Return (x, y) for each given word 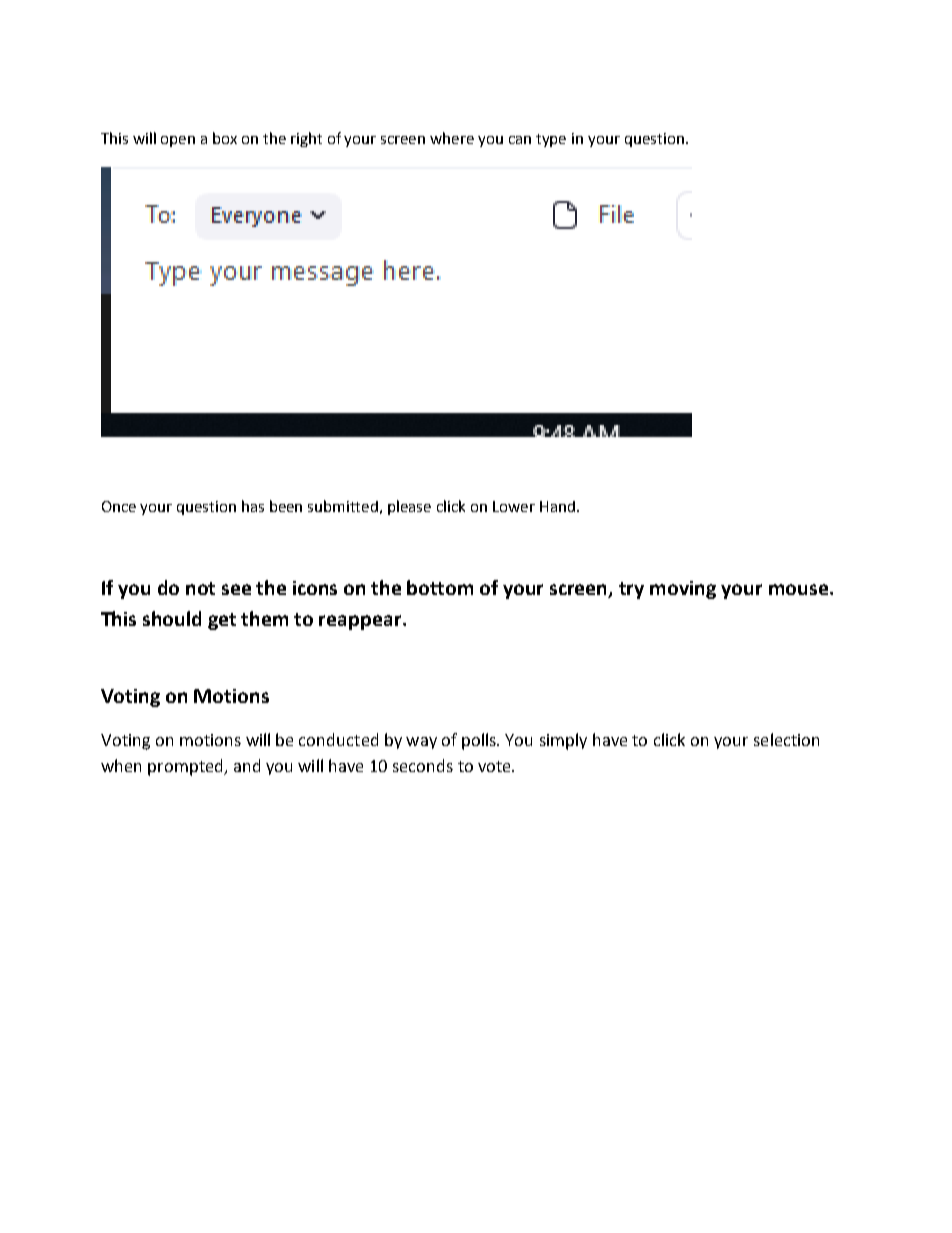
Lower (514, 506)
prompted (186, 767)
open (178, 141)
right (306, 139)
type (551, 140)
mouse (800, 589)
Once (119, 506)
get (222, 621)
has (253, 506)
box (225, 138)
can (520, 140)
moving (683, 590)
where (452, 138)
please (409, 507)
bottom (440, 587)
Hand (557, 506)
